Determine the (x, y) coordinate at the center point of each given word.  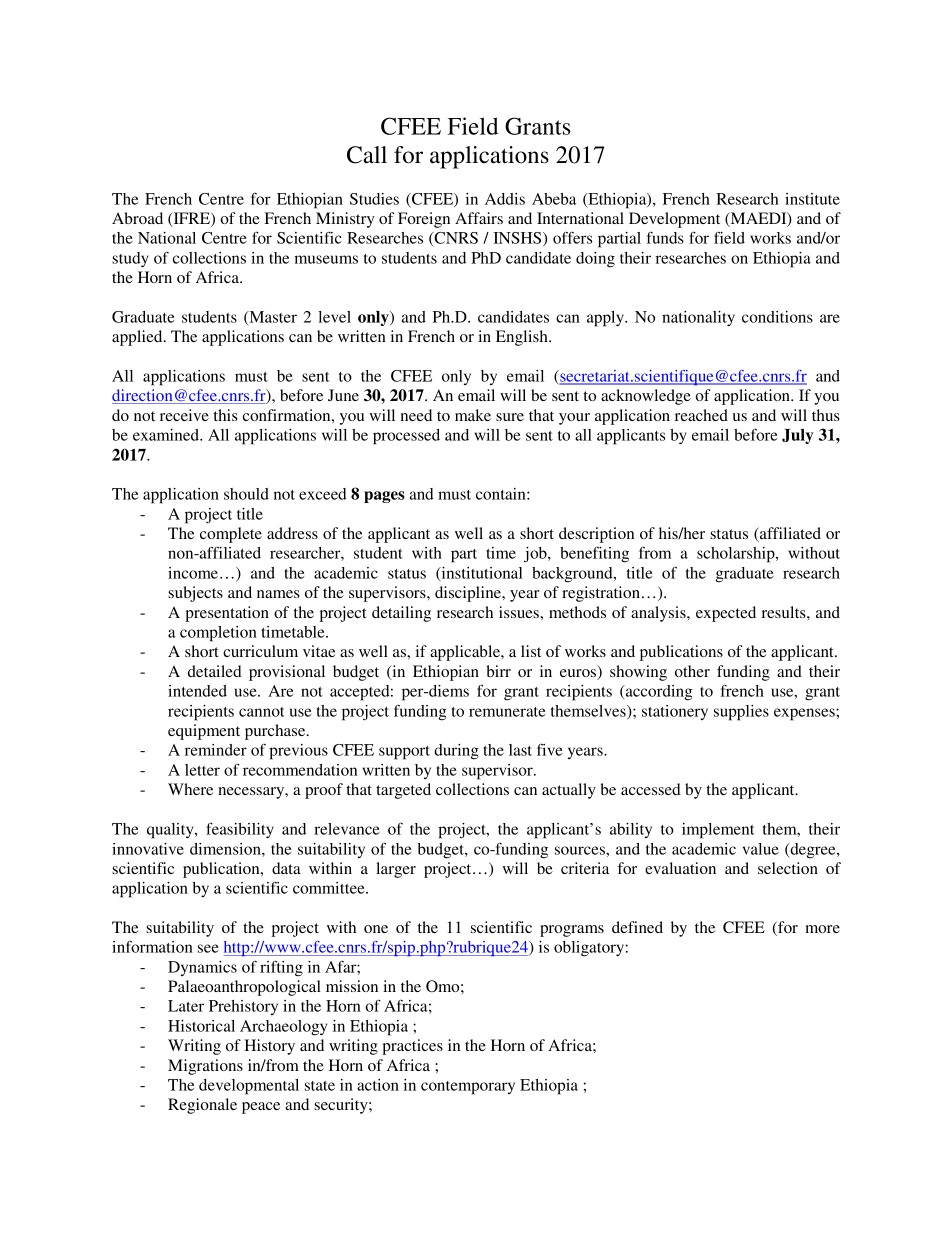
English (523, 338)
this (225, 415)
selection (788, 868)
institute (812, 199)
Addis (505, 199)
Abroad (137, 218)
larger (396, 870)
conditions (777, 317)
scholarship (737, 555)
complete (231, 535)
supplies (741, 713)
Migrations (205, 1067)
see (208, 948)
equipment (204, 732)
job (536, 555)
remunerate (507, 712)
